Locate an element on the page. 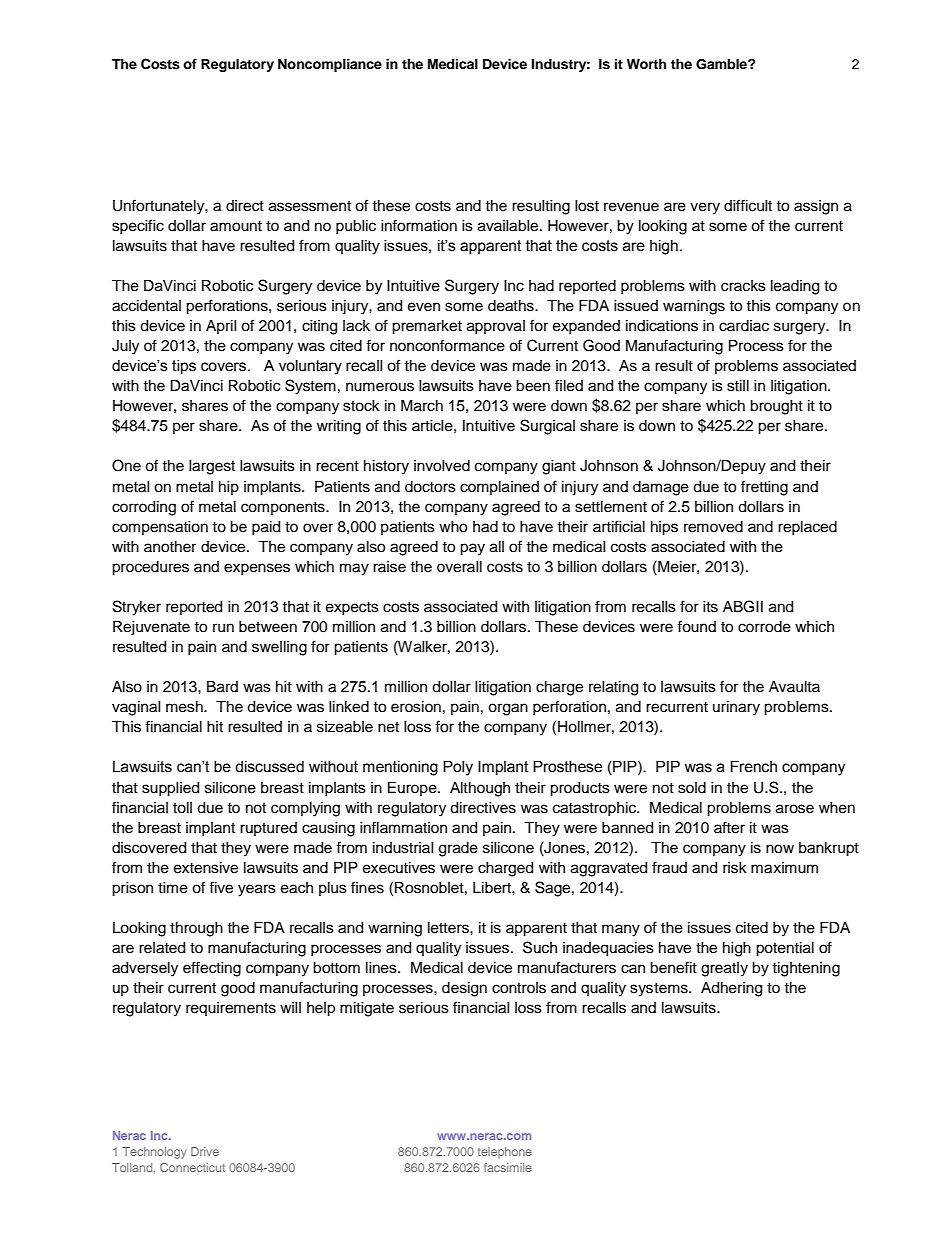  Adhering is located at coordinates (731, 989).
